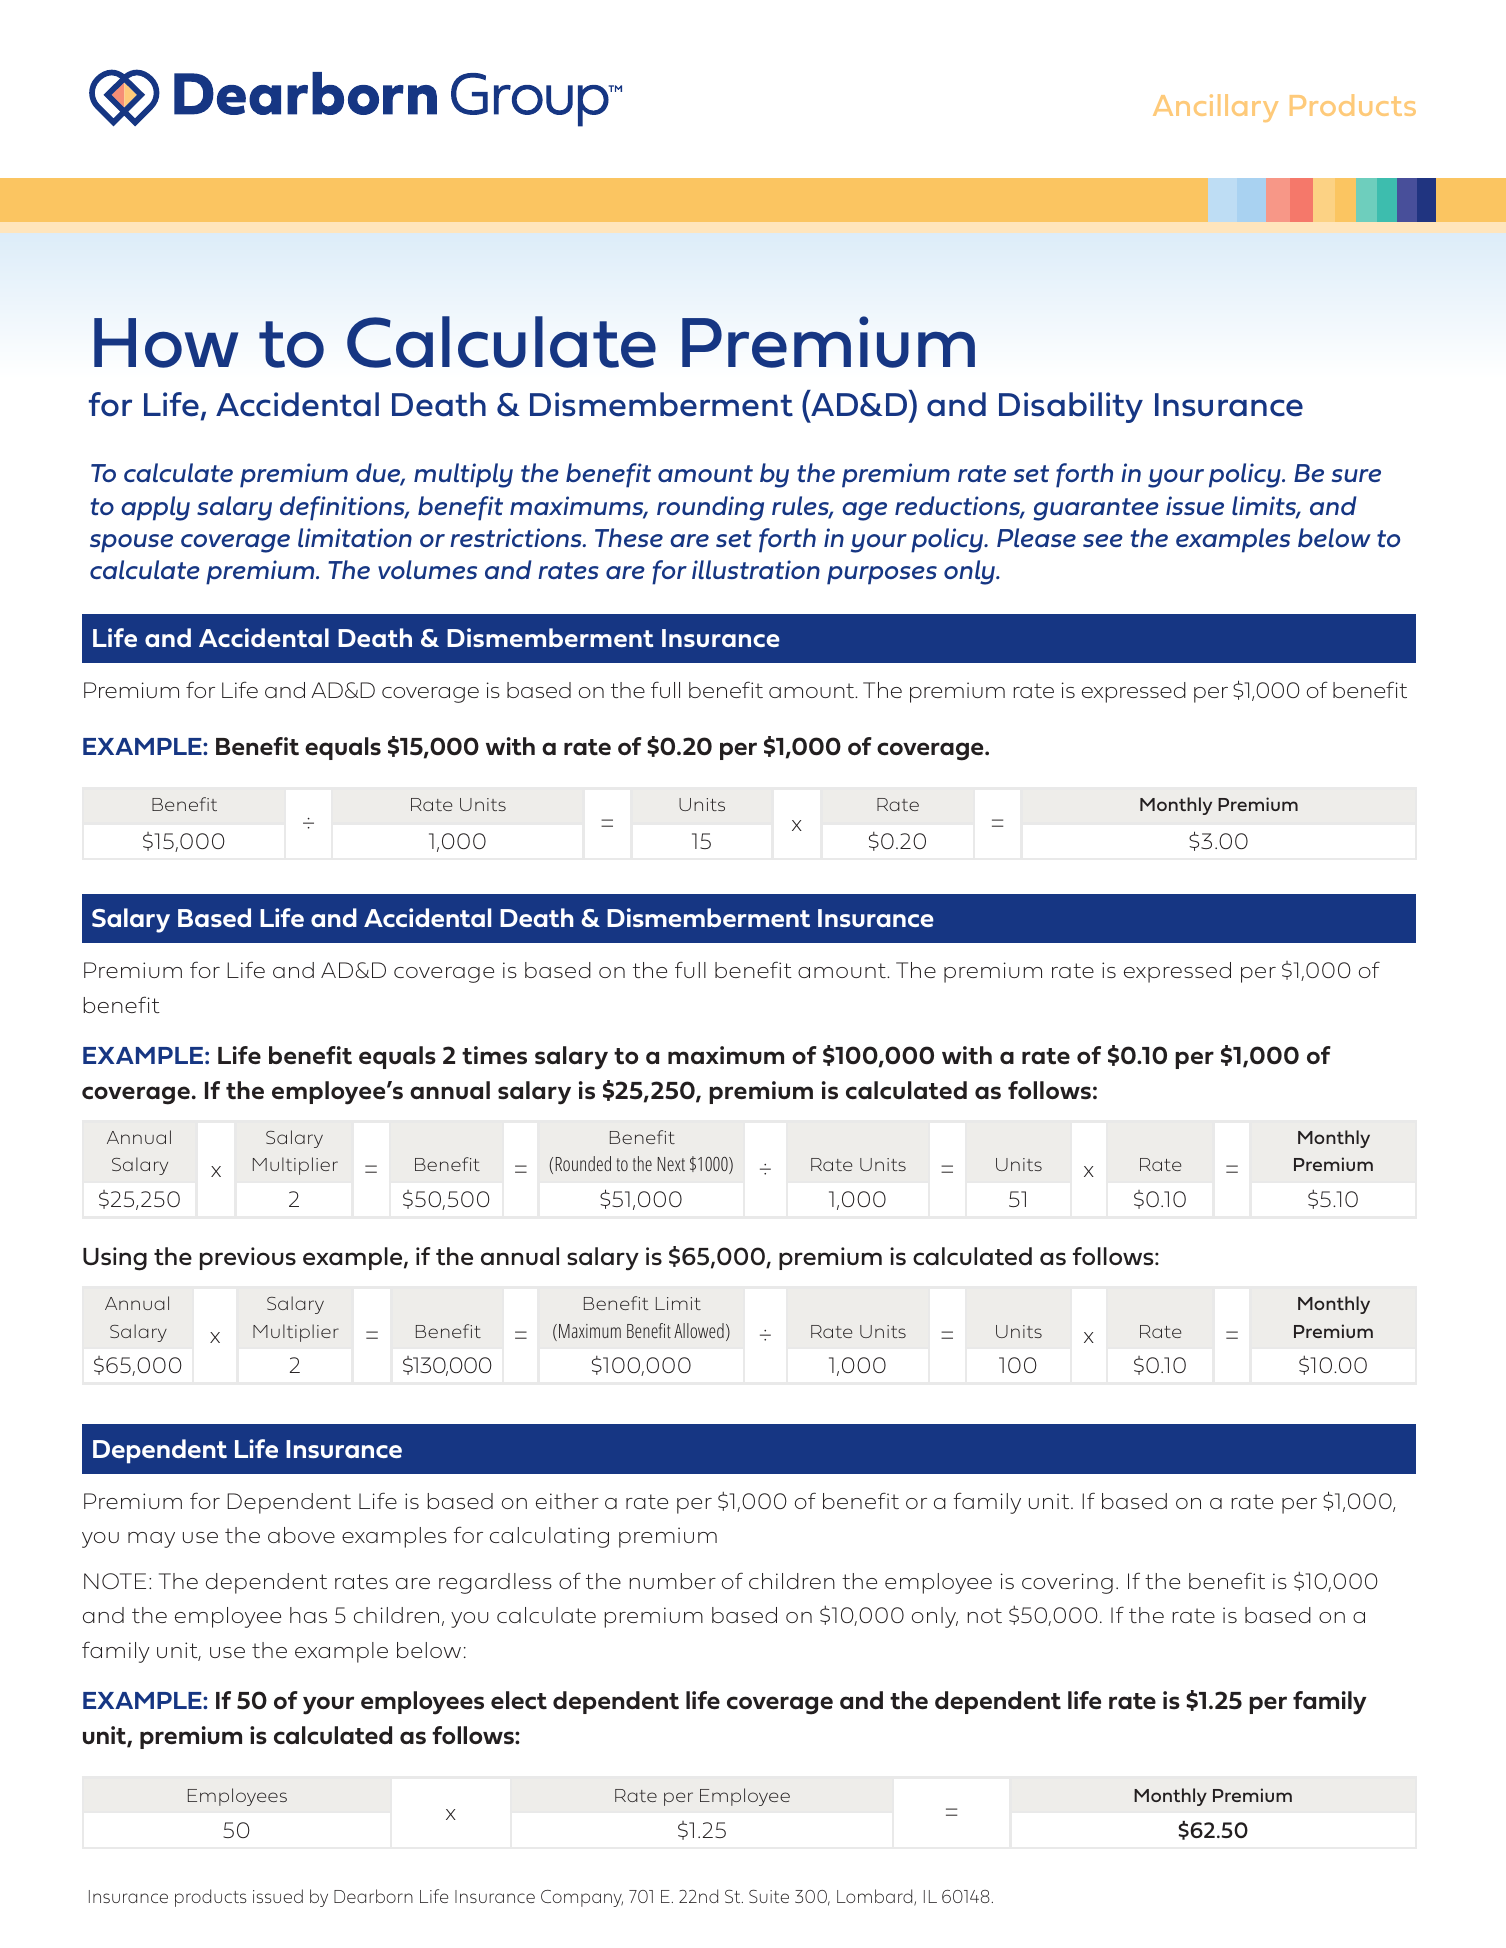 The width and height of the screenshot is (1506, 1948). Describe the element at coordinates (1071, 407) in the screenshot. I see `Disability` at that location.
